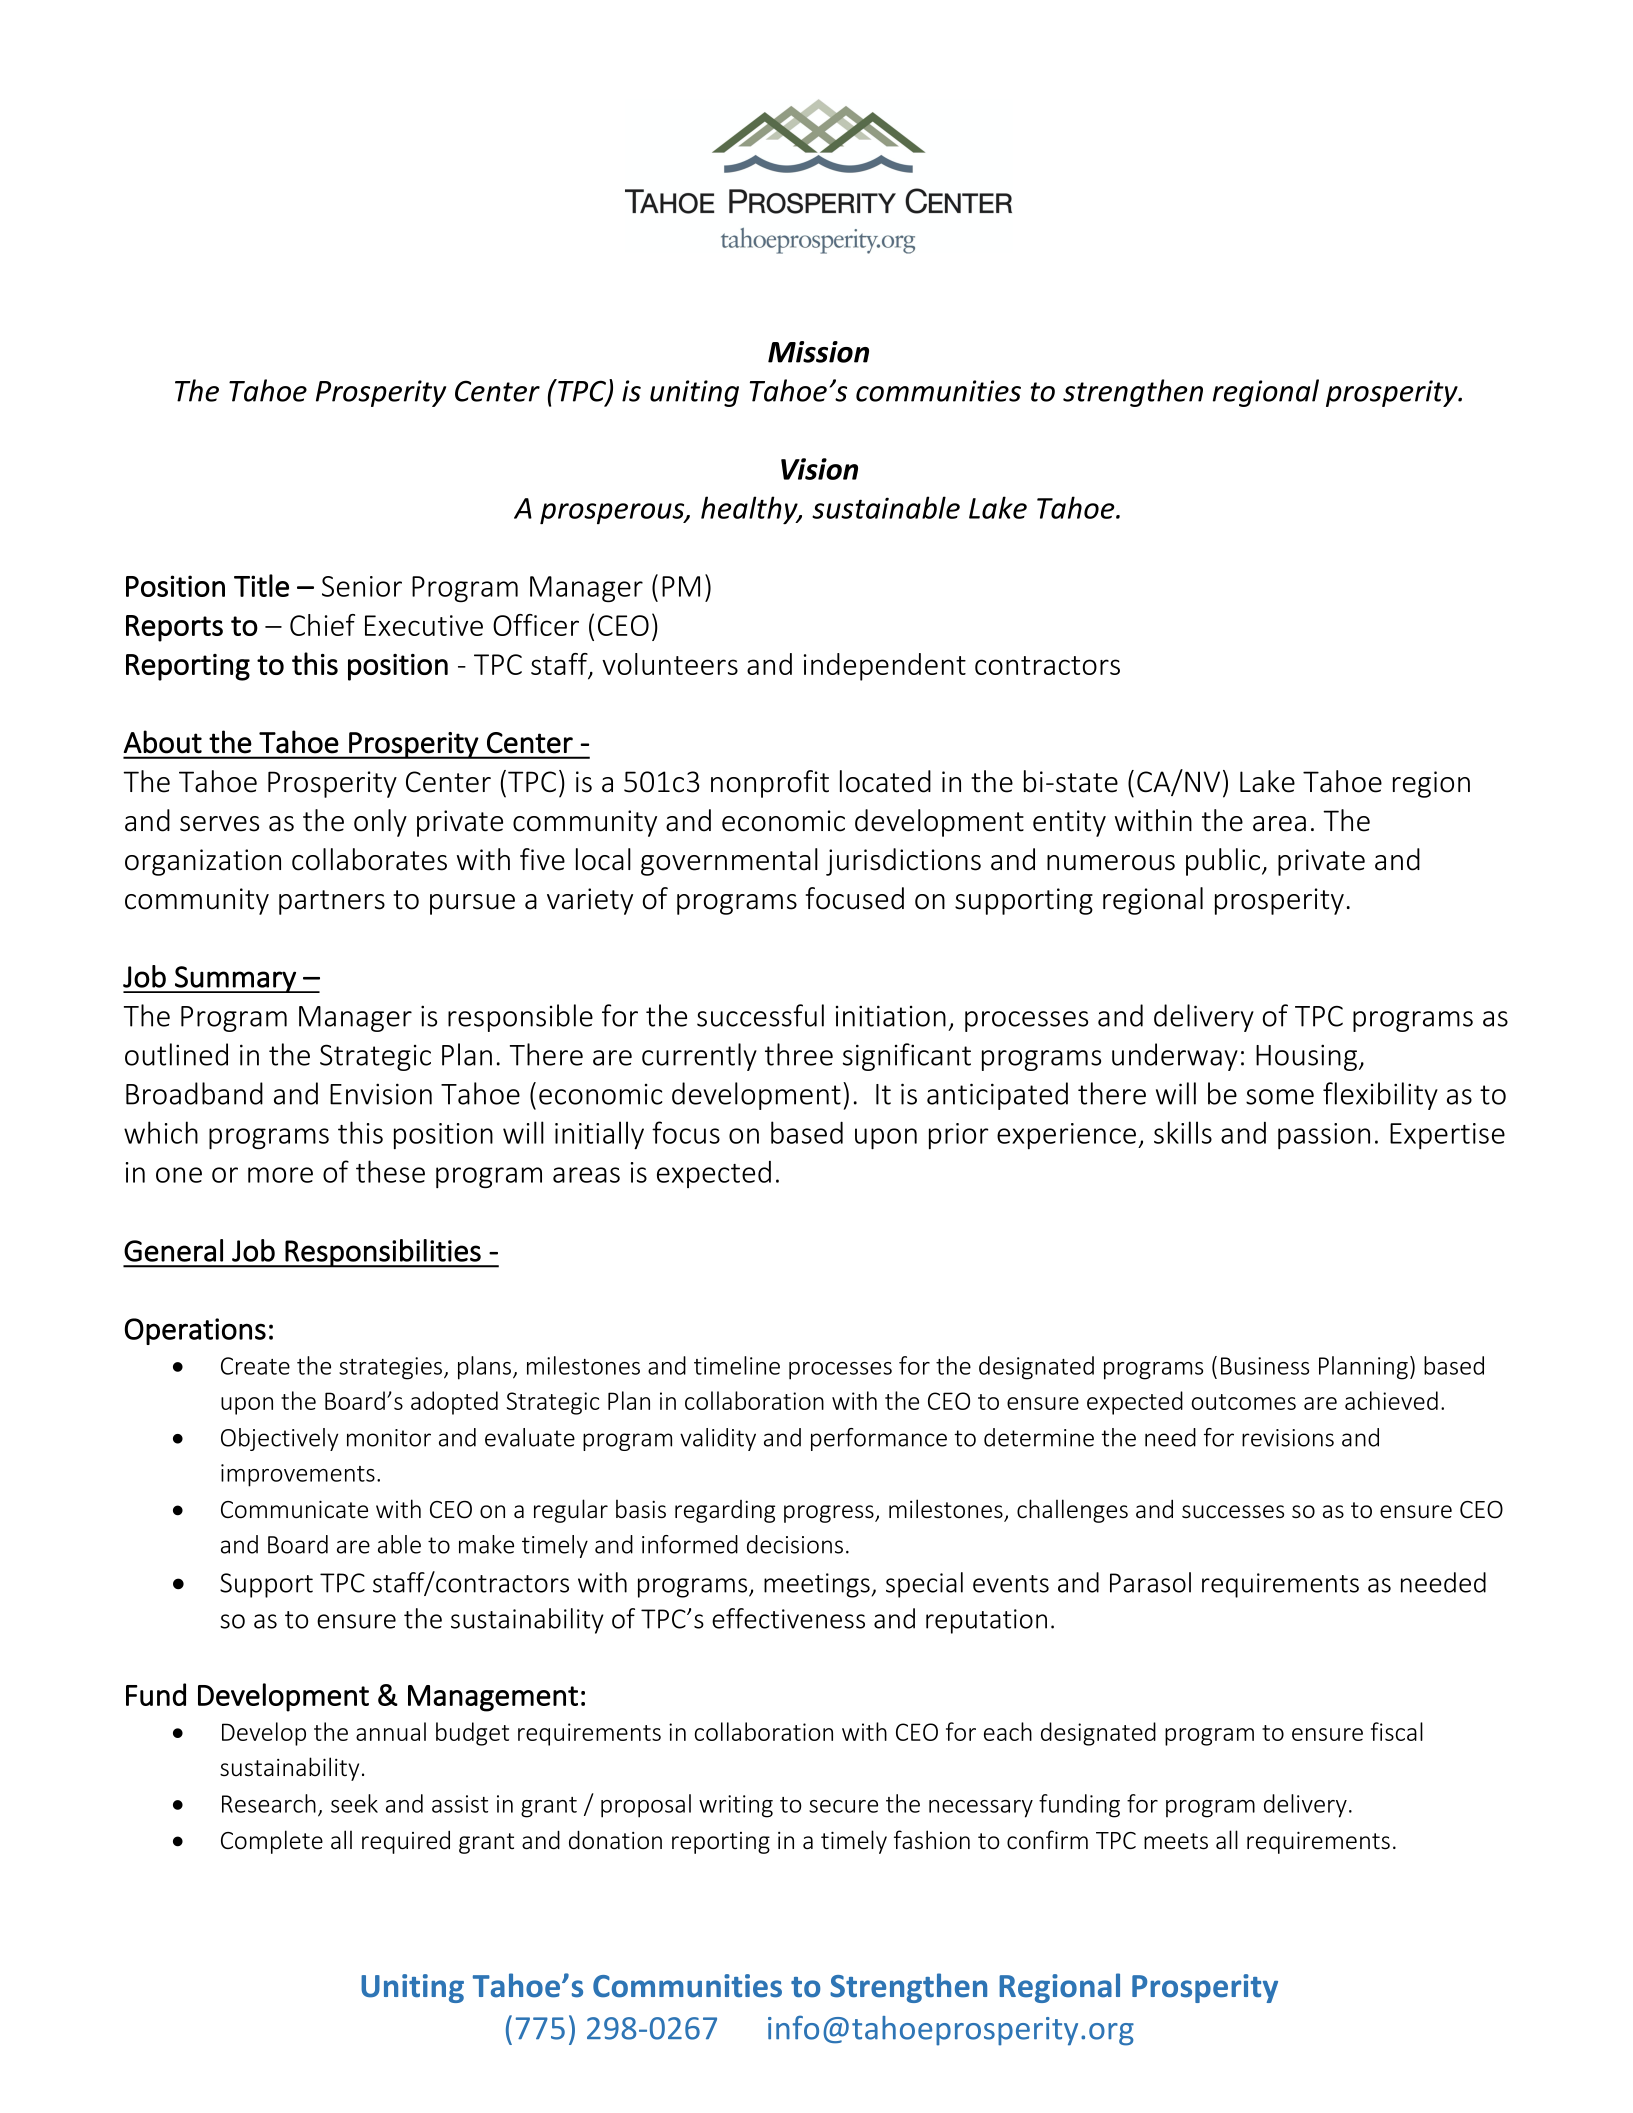  Describe the element at coordinates (354, 1803) in the screenshot. I see `seek` at that location.
